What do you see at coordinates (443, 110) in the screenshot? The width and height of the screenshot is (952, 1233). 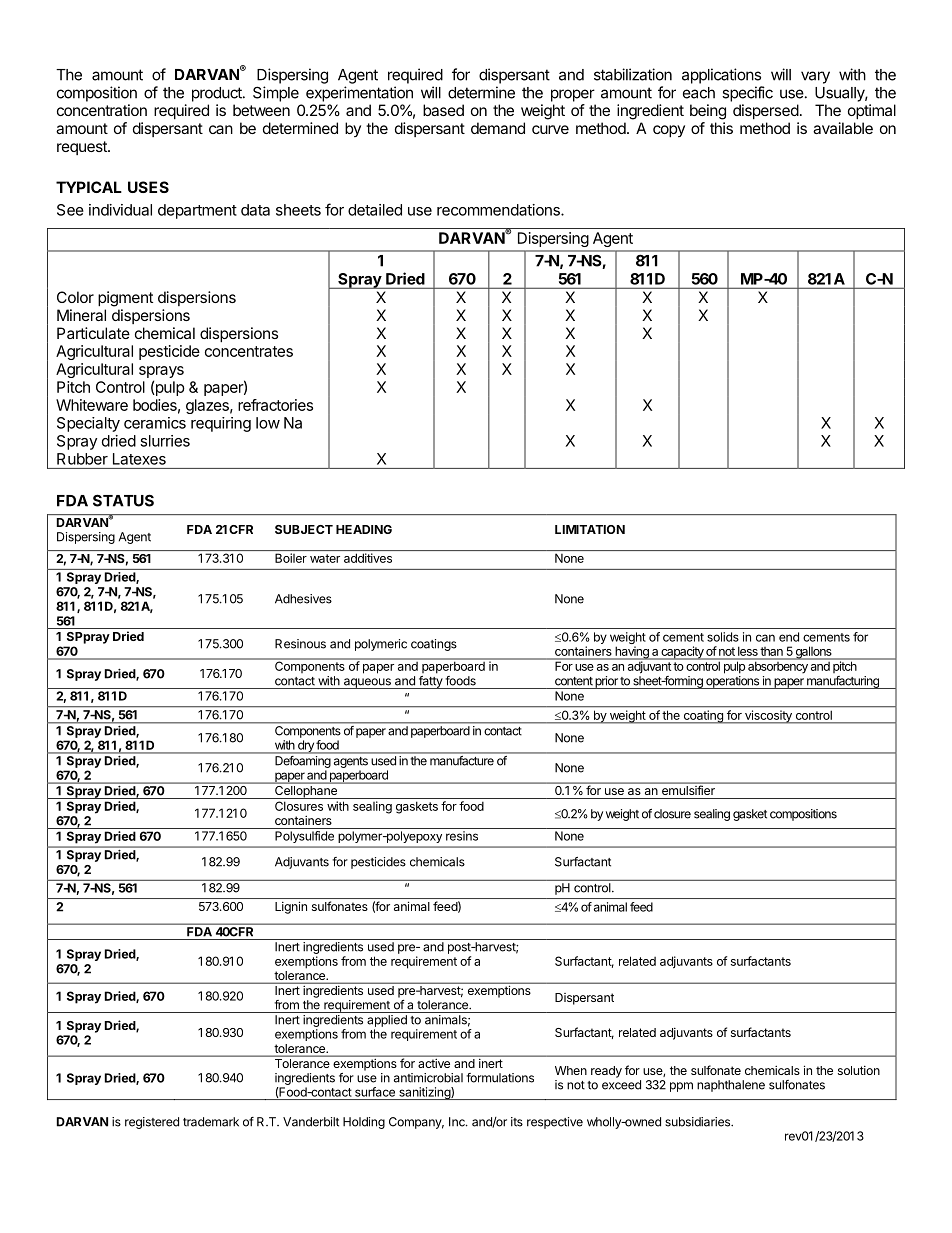 I see `based` at bounding box center [443, 110].
